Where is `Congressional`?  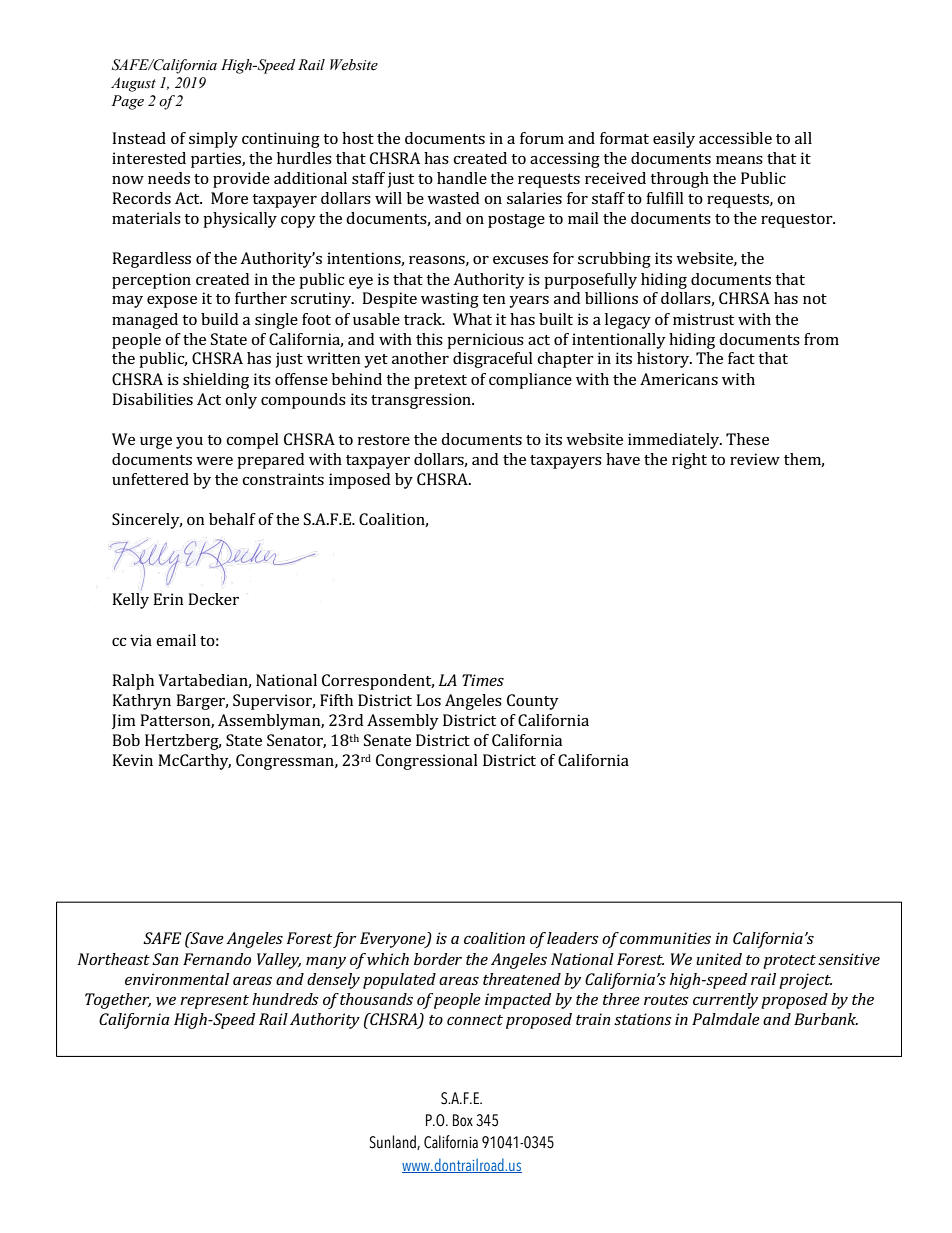
Congressional is located at coordinates (427, 762).
